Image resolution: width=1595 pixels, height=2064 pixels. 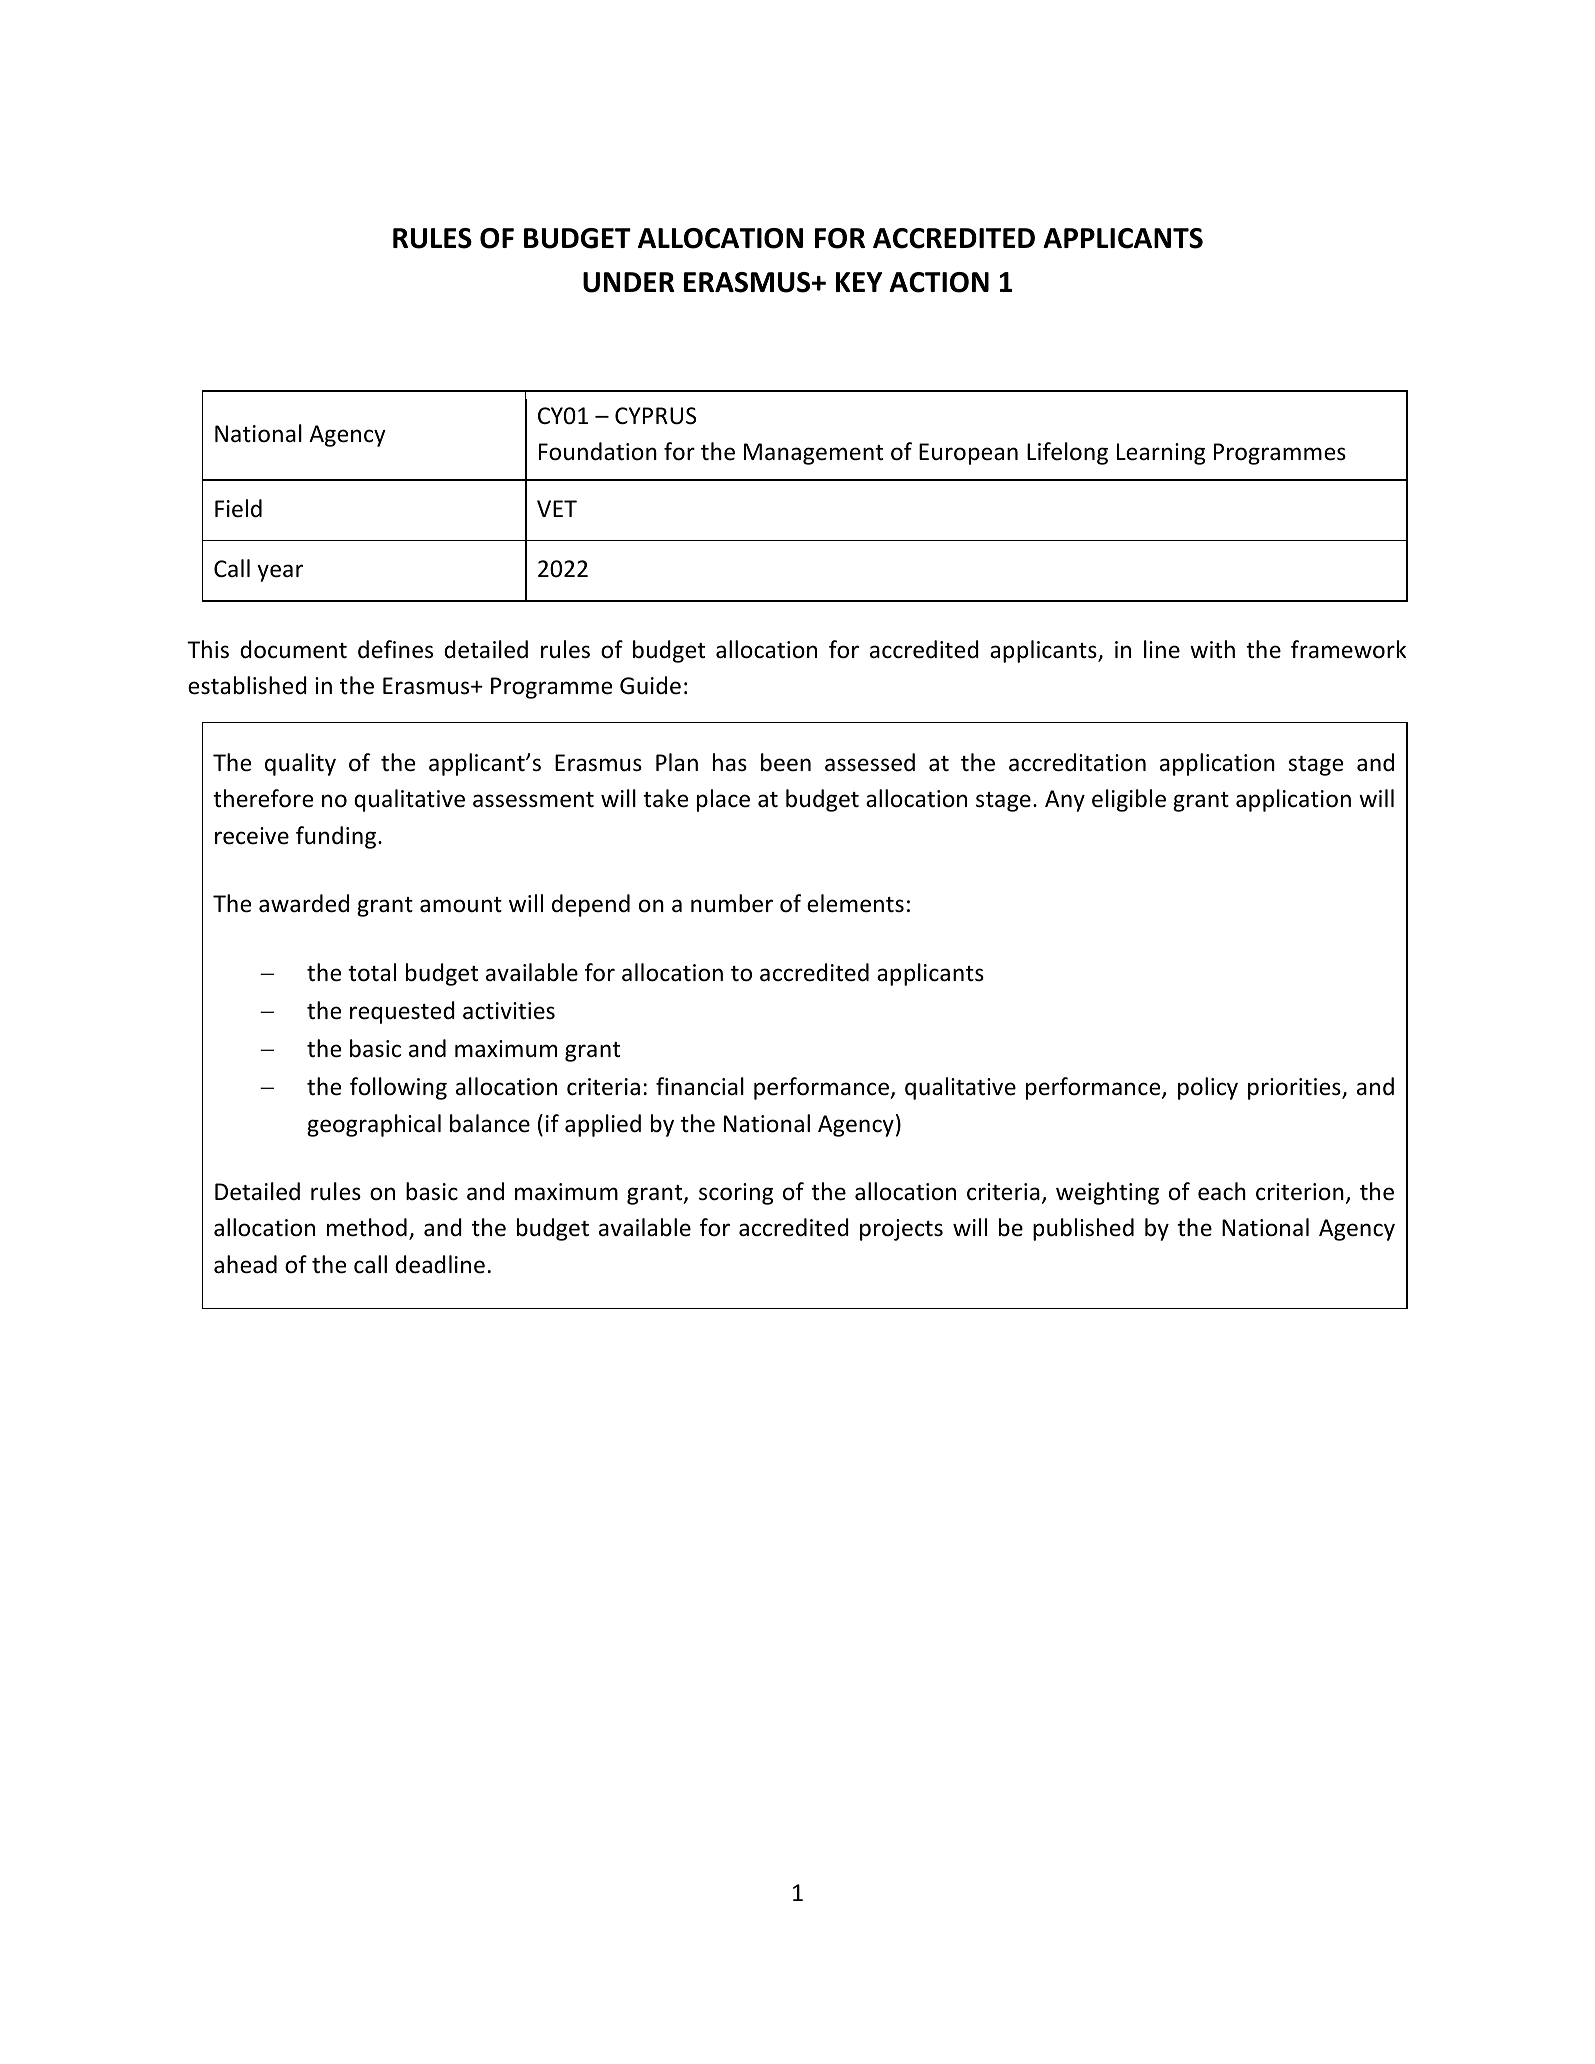 I want to click on ACTION, so click(x=939, y=282).
